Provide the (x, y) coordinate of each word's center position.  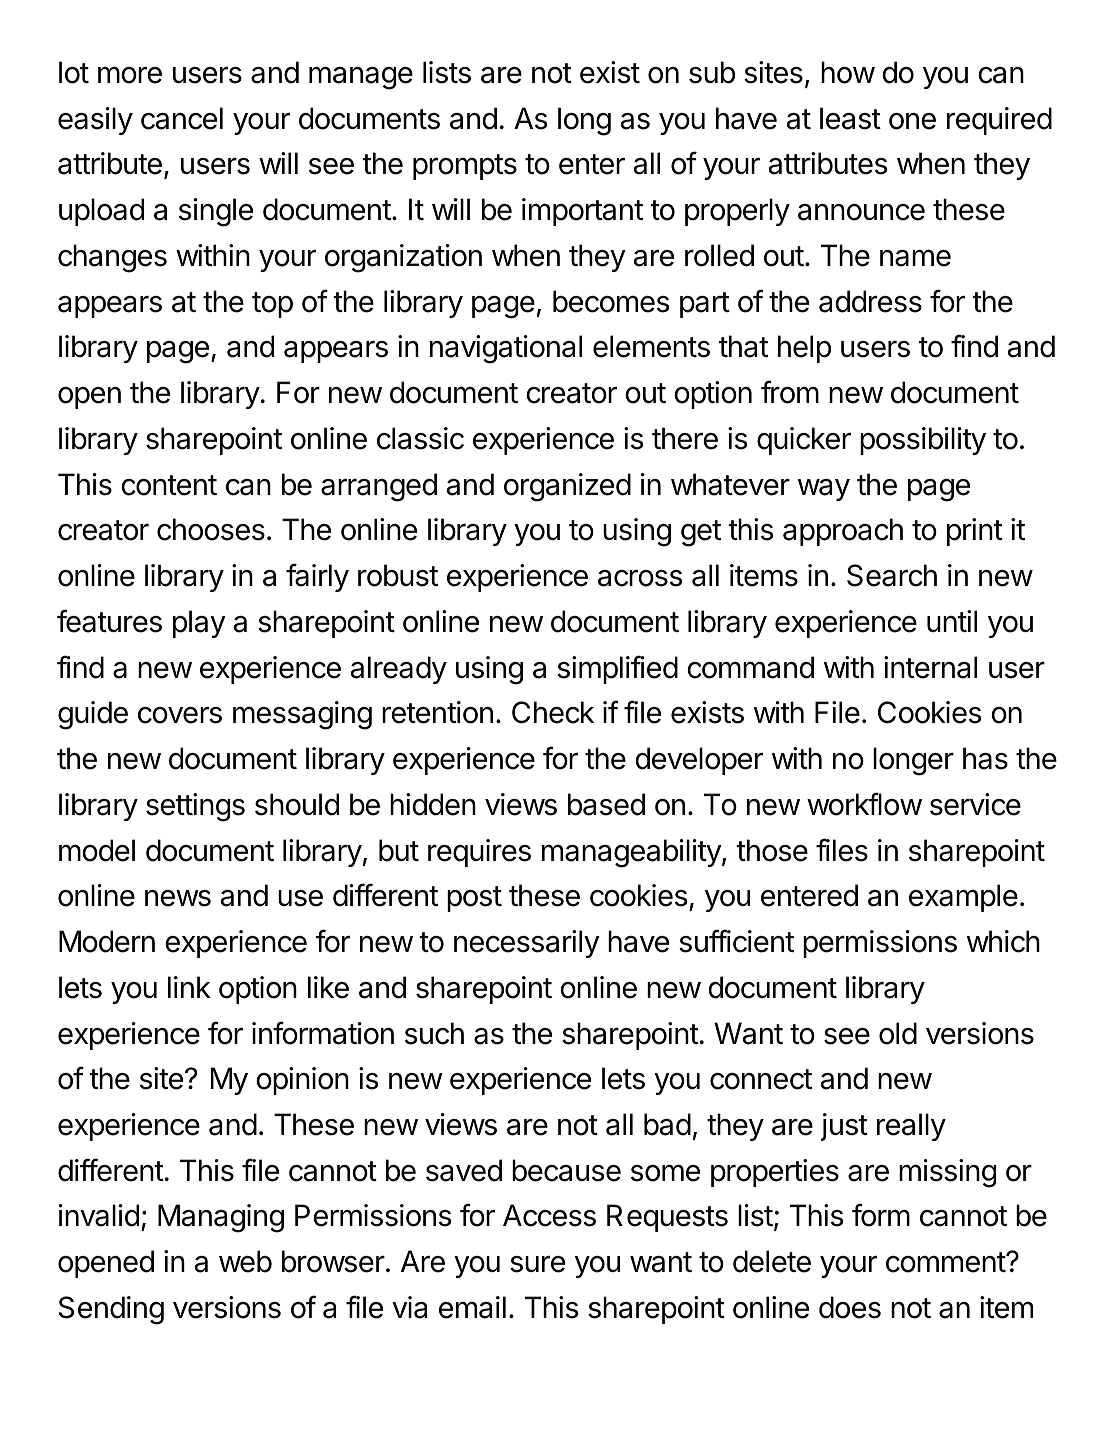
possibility (923, 441)
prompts (465, 167)
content (169, 485)
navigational (506, 349)
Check (553, 712)
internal (930, 667)
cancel (182, 118)
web (245, 1261)
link (189, 987)
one (912, 121)
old (898, 1033)
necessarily (527, 944)
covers (180, 715)
